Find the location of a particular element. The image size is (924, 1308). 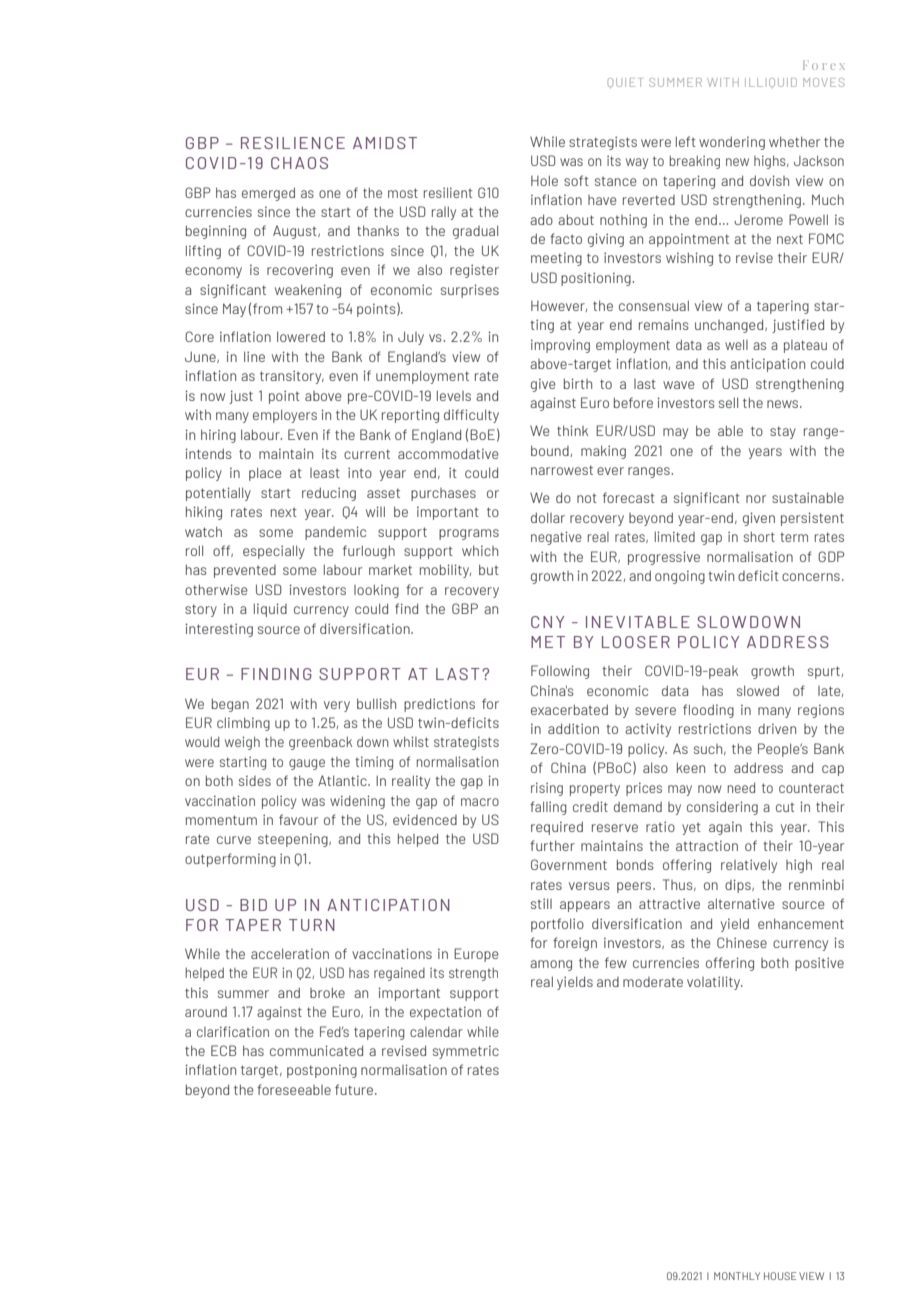

symmetric is located at coordinates (466, 1052).
